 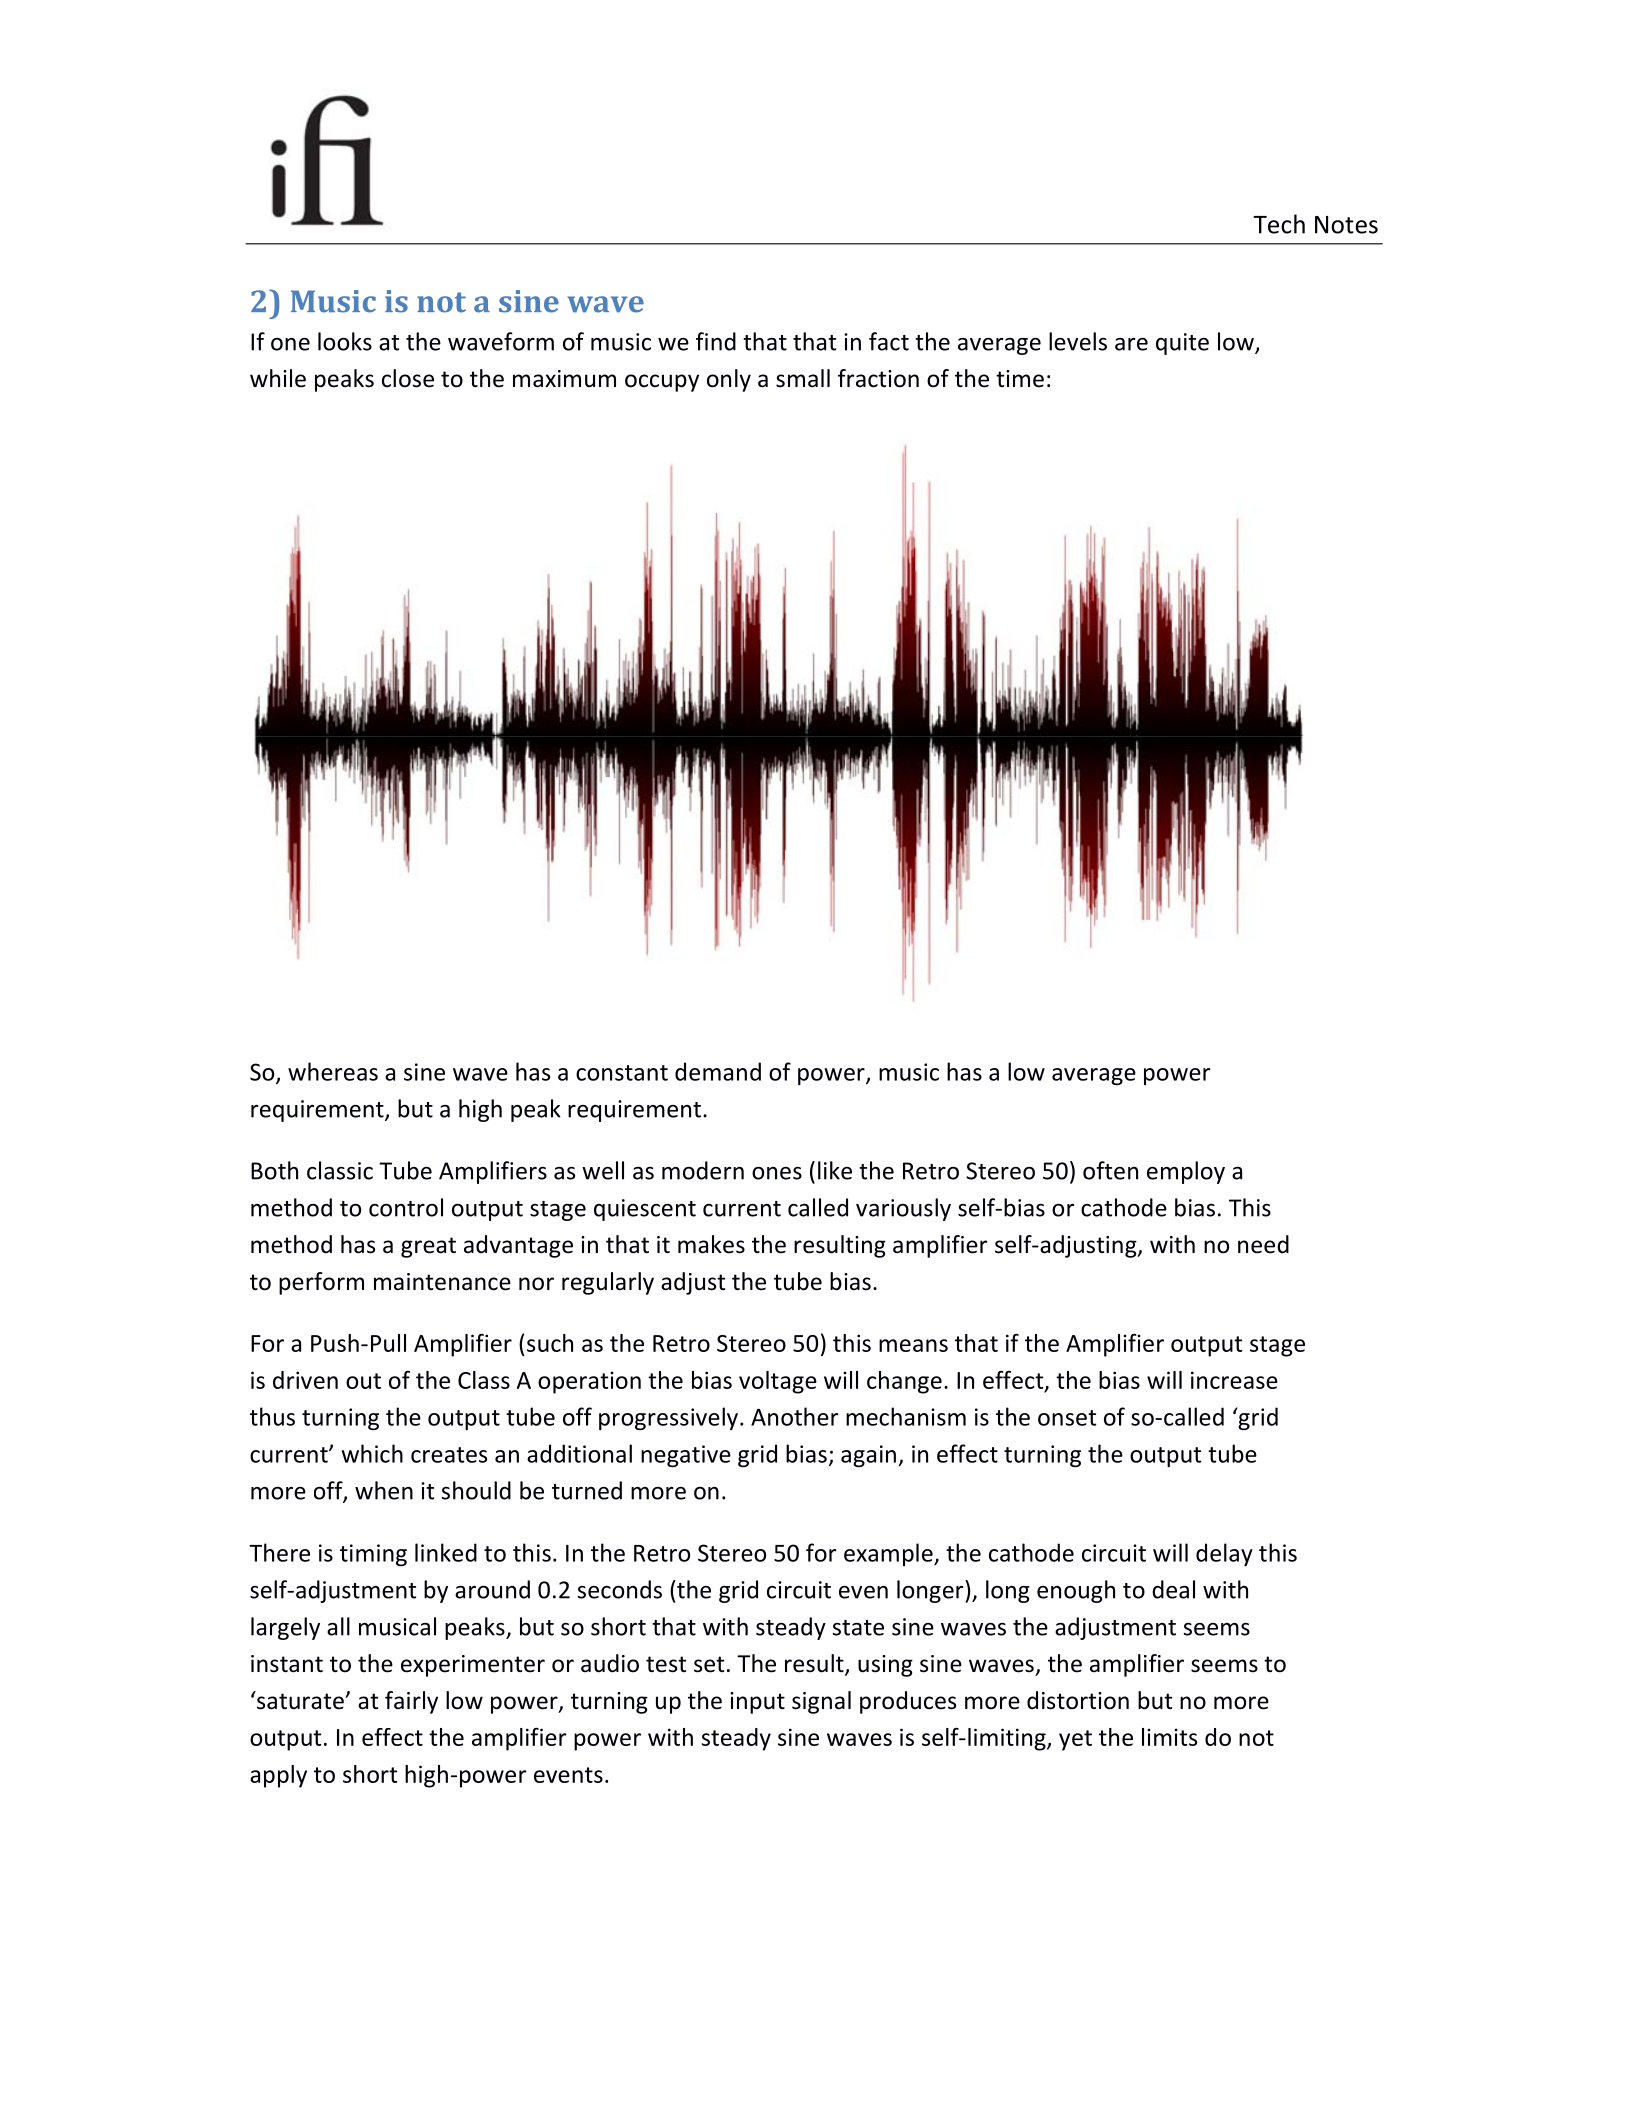 What do you see at coordinates (1279, 224) in the page?
I see `Tech` at bounding box center [1279, 224].
